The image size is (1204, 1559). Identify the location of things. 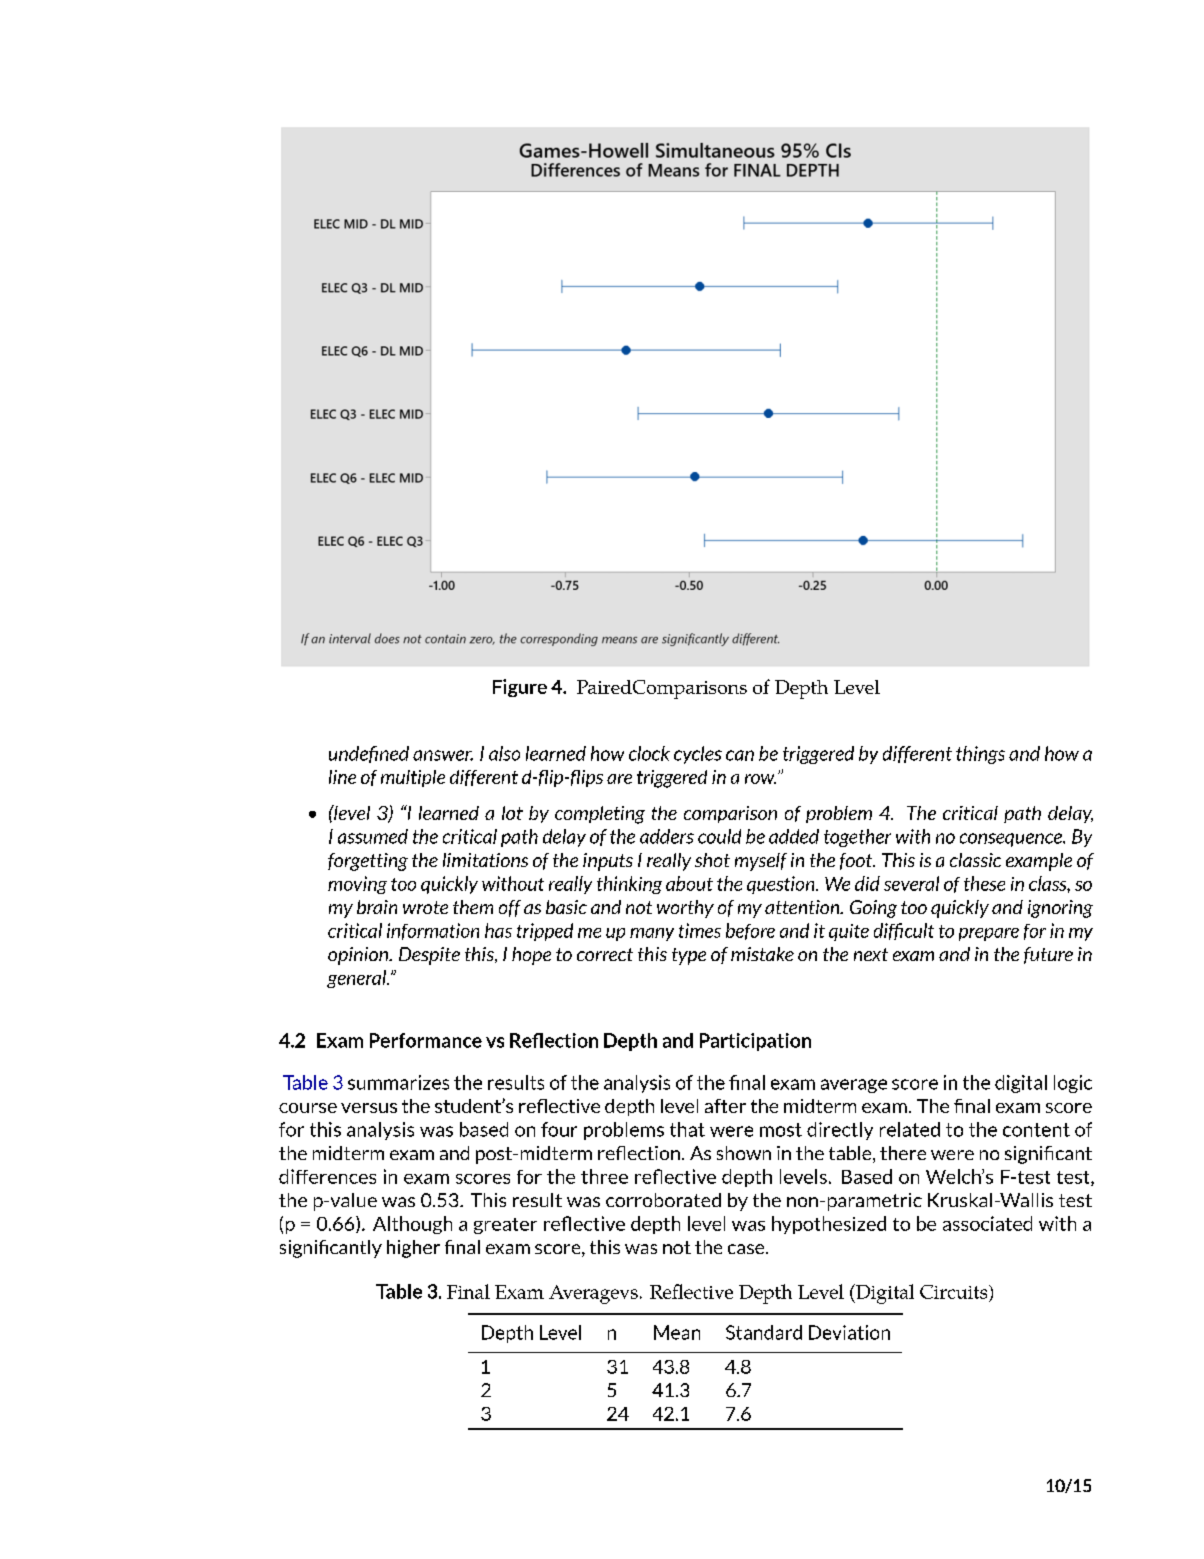
(980, 755).
